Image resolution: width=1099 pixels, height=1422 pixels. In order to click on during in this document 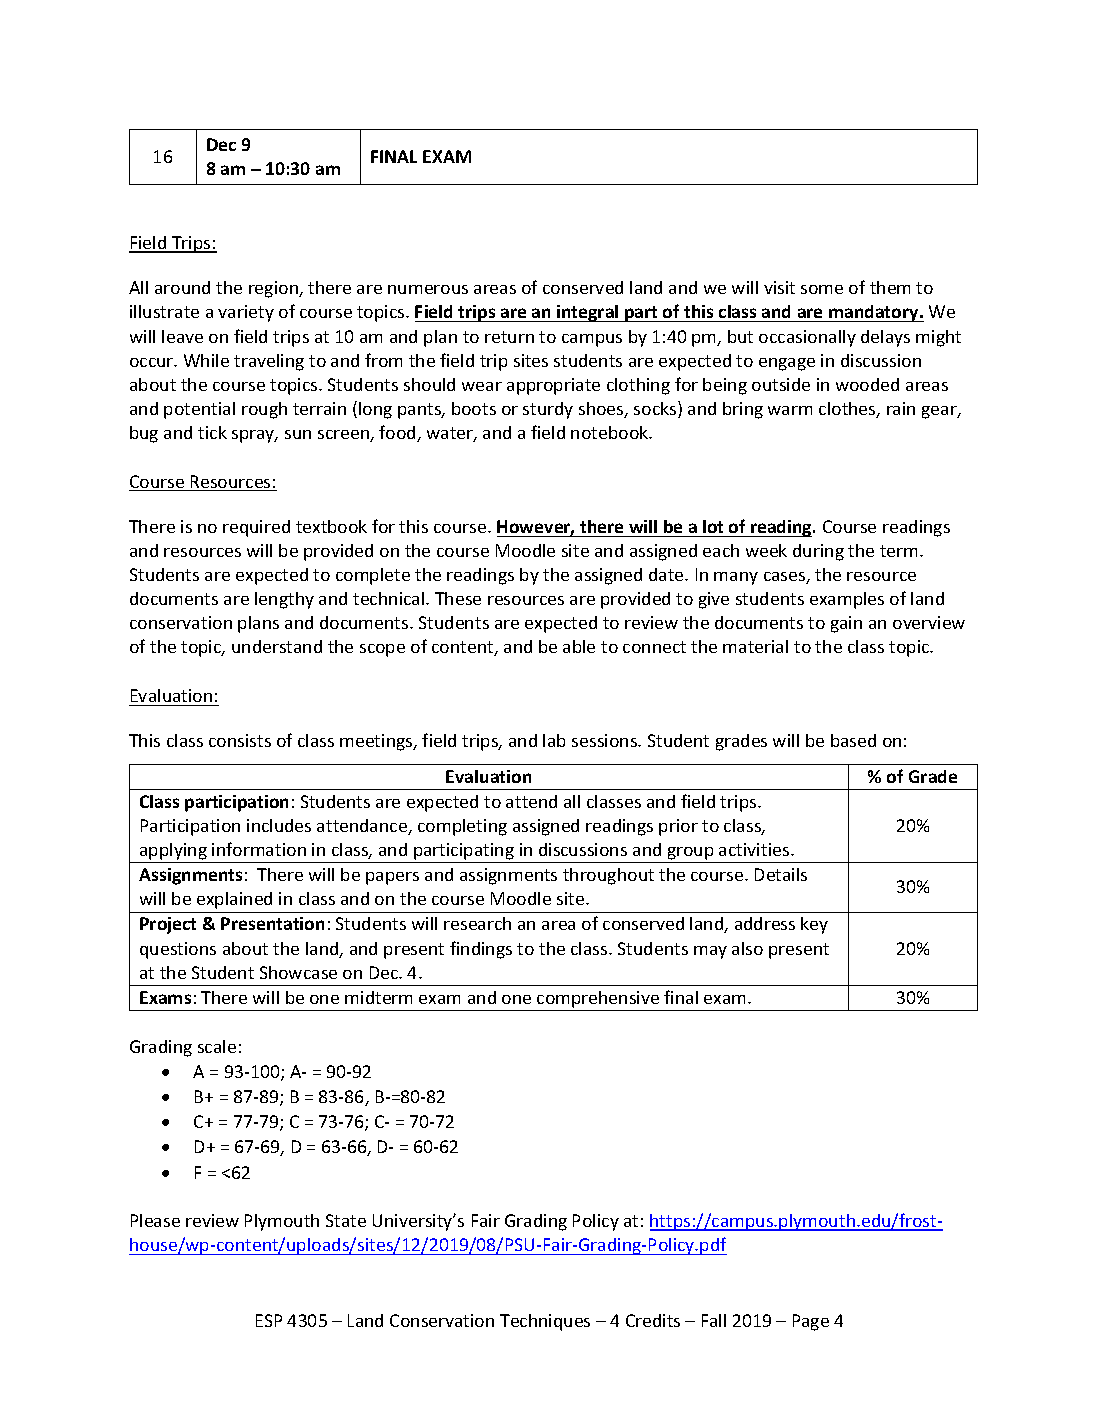, I will do `click(818, 552)`.
